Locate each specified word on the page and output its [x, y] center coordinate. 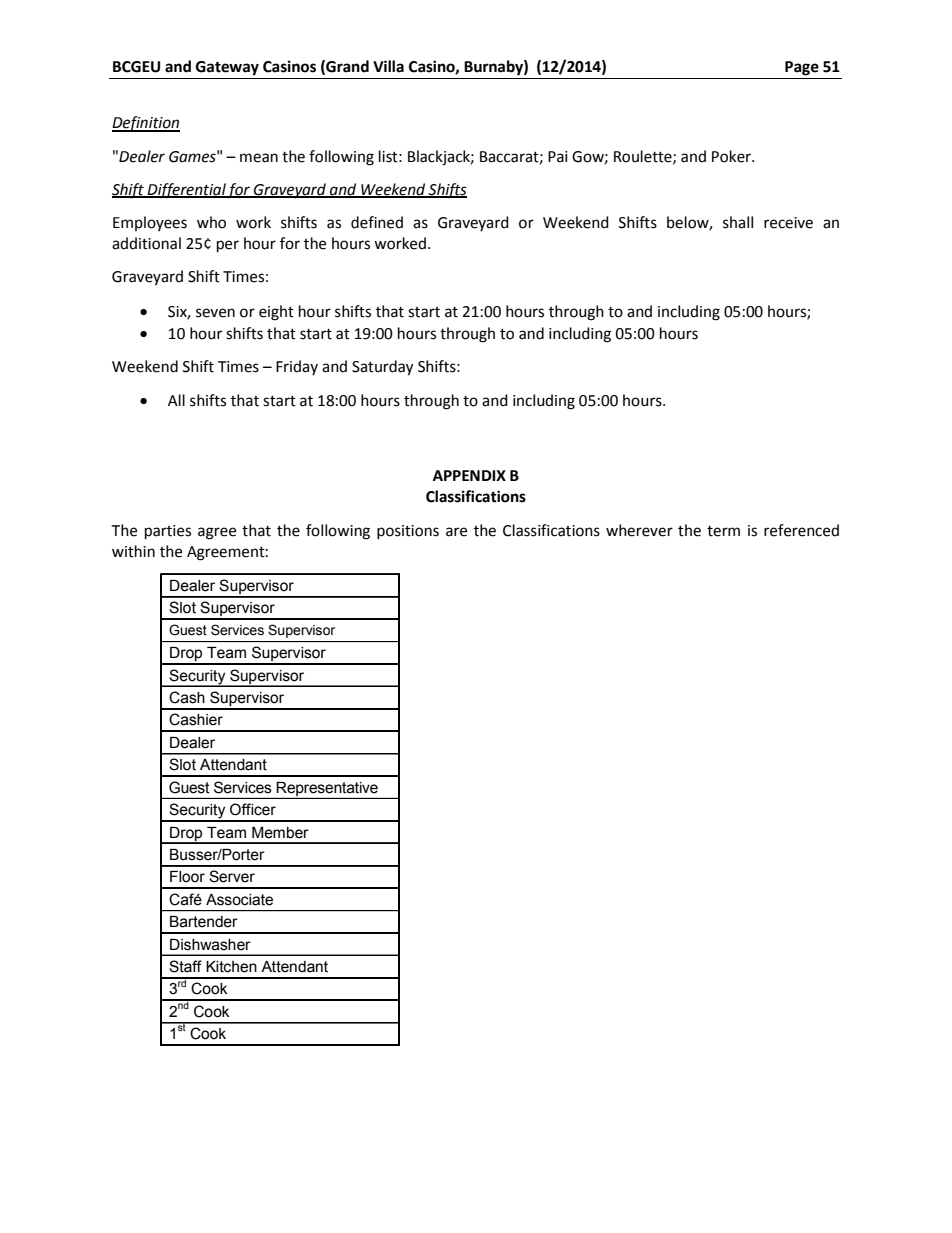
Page [802, 68]
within [133, 551]
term [723, 531]
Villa [388, 66]
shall [738, 222]
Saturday [382, 368]
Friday [297, 367]
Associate [239, 900]
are [456, 532]
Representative [327, 789]
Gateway [227, 68]
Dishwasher [210, 945]
